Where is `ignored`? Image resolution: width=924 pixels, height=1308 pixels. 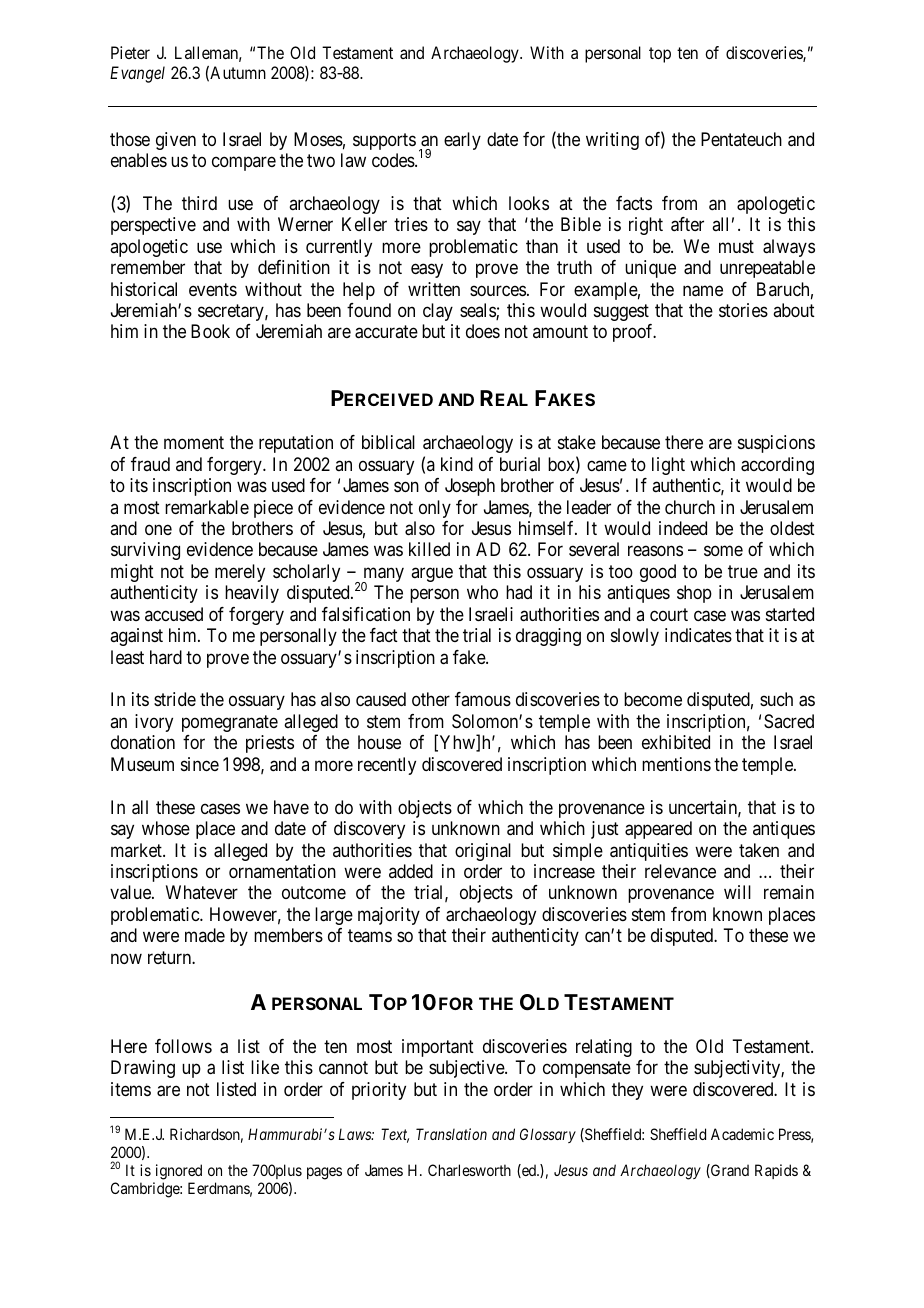
ignored is located at coordinates (179, 1172).
